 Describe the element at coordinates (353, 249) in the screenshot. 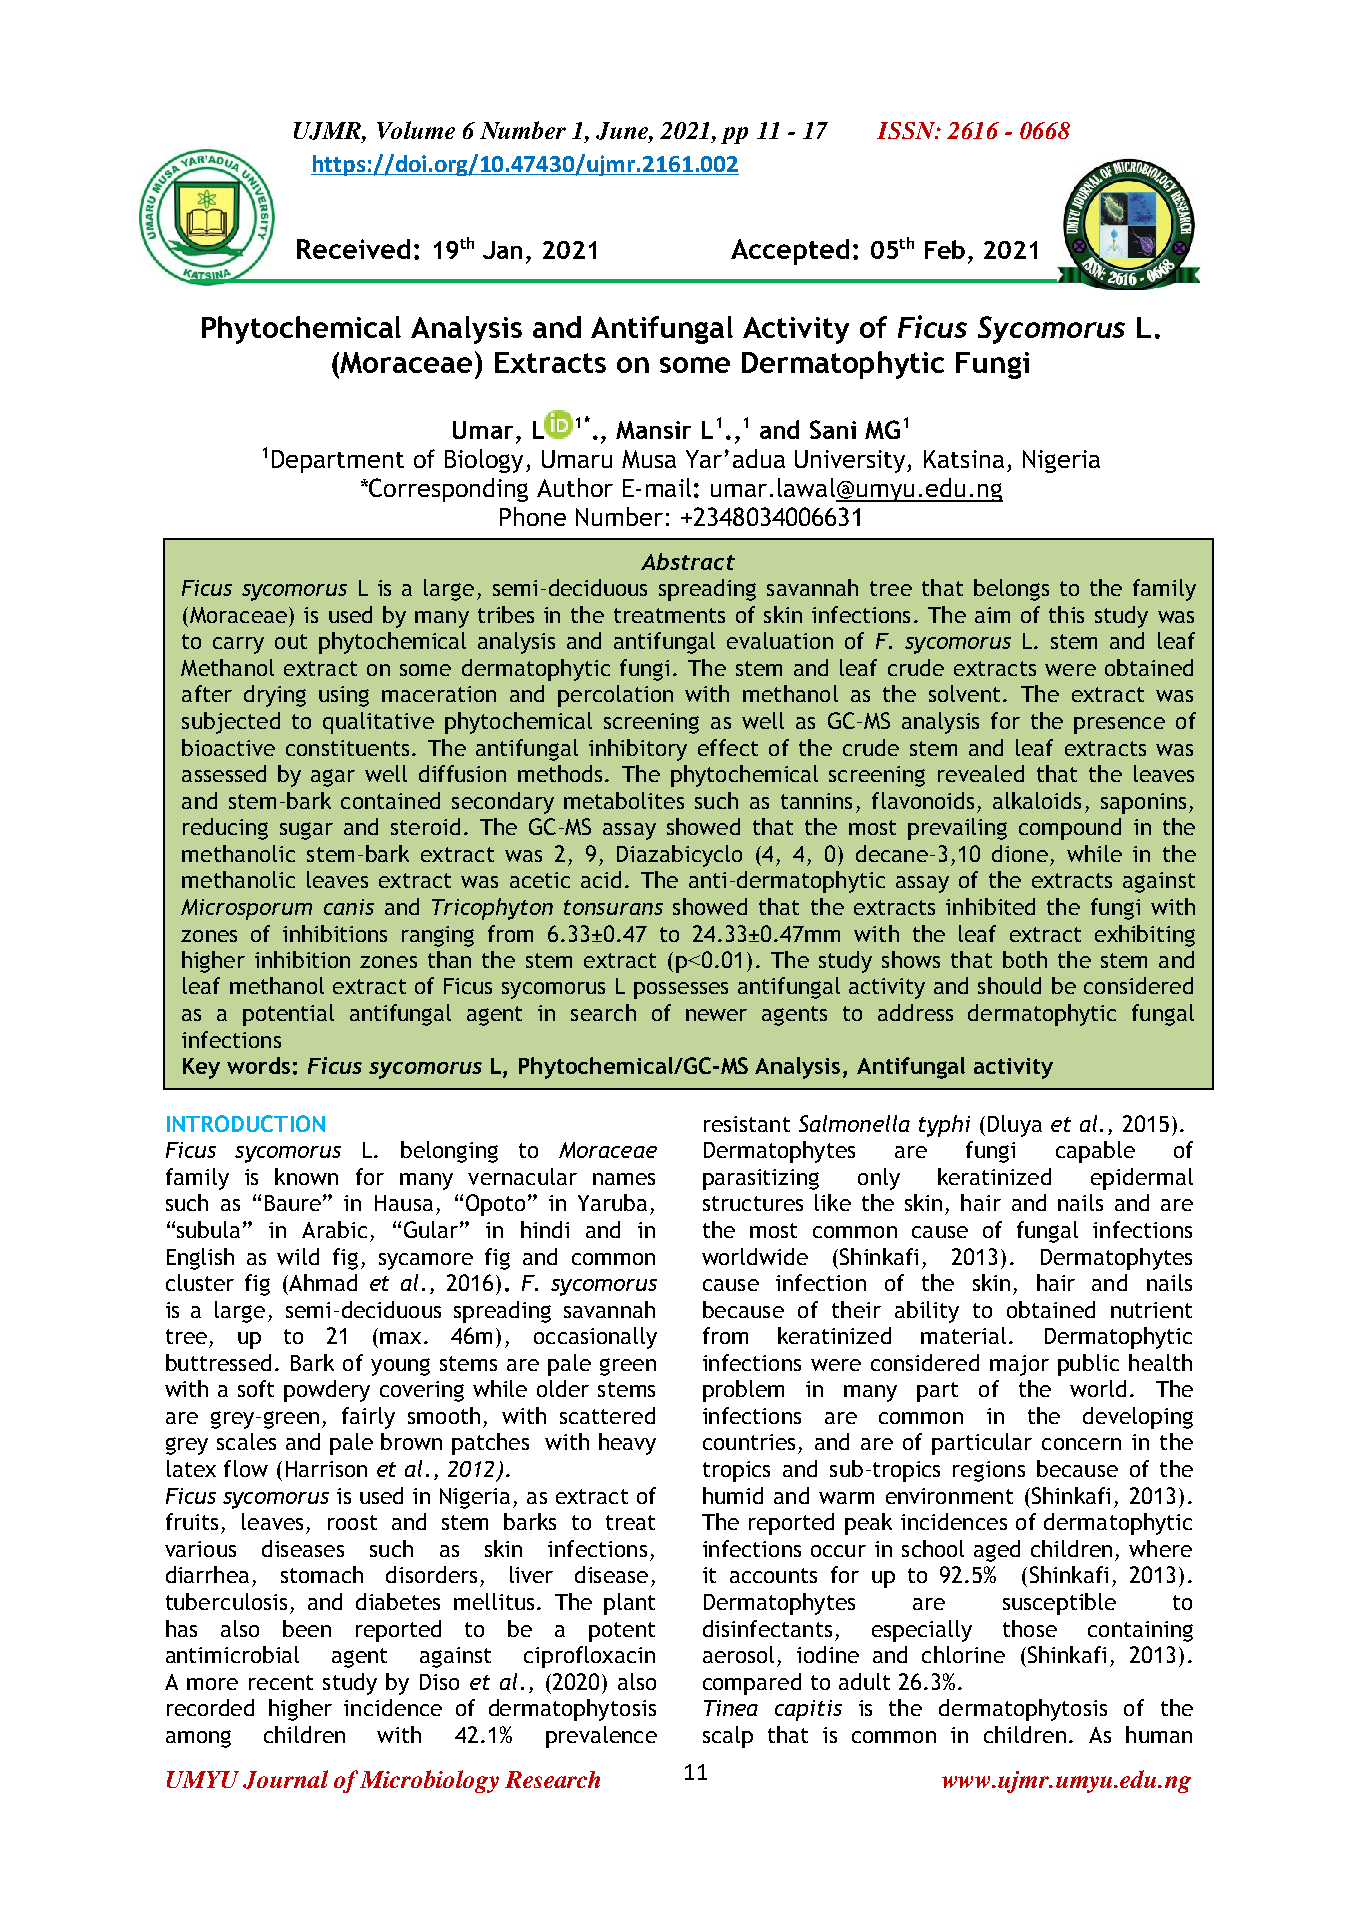

I see `Received` at that location.
